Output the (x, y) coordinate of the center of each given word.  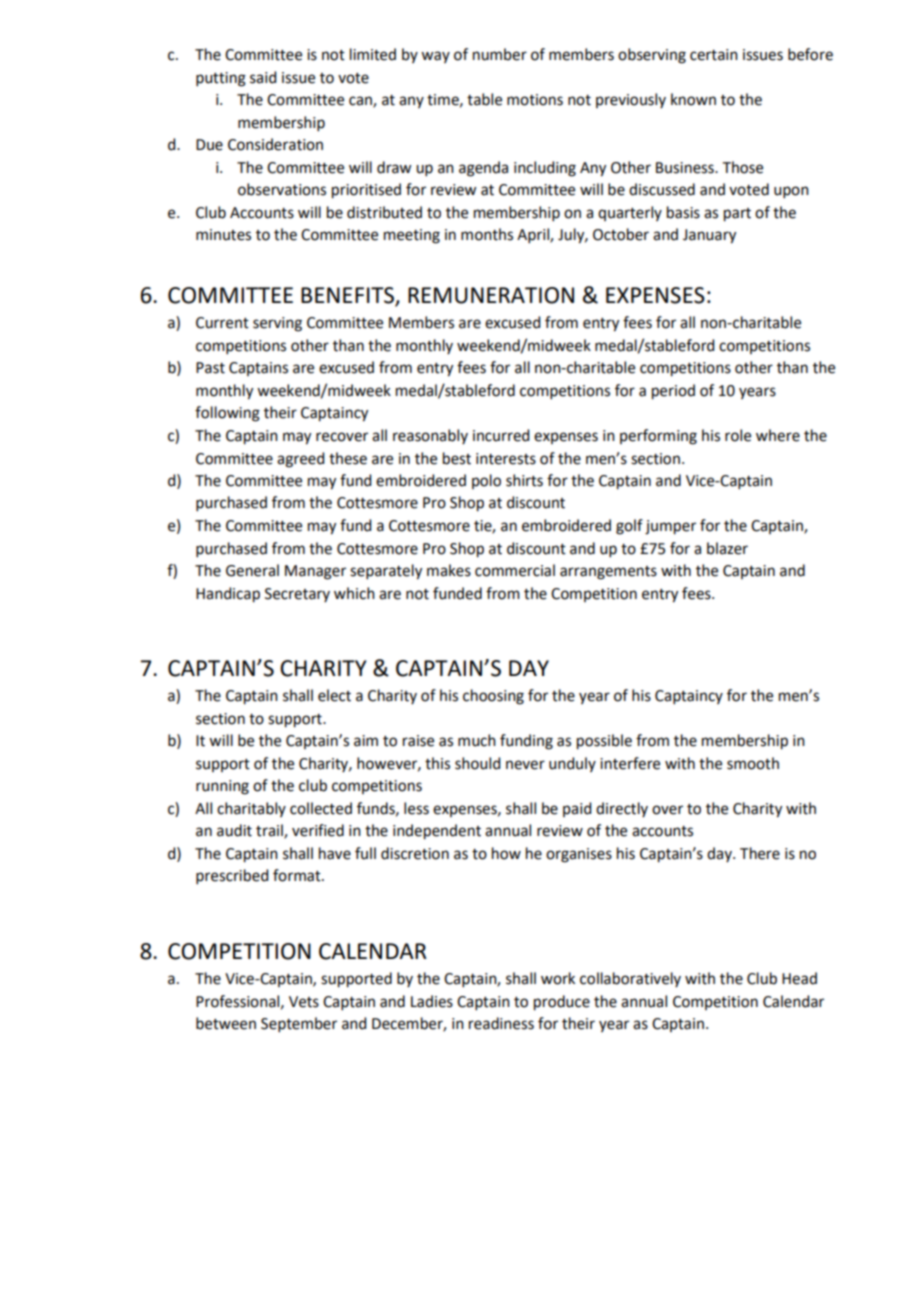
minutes (223, 235)
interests (506, 459)
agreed (300, 460)
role (738, 435)
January (709, 236)
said (263, 77)
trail (270, 831)
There (760, 853)
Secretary (297, 595)
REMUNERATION (491, 295)
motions (535, 100)
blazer (727, 548)
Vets (304, 1002)
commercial (515, 570)
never (525, 765)
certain (714, 55)
